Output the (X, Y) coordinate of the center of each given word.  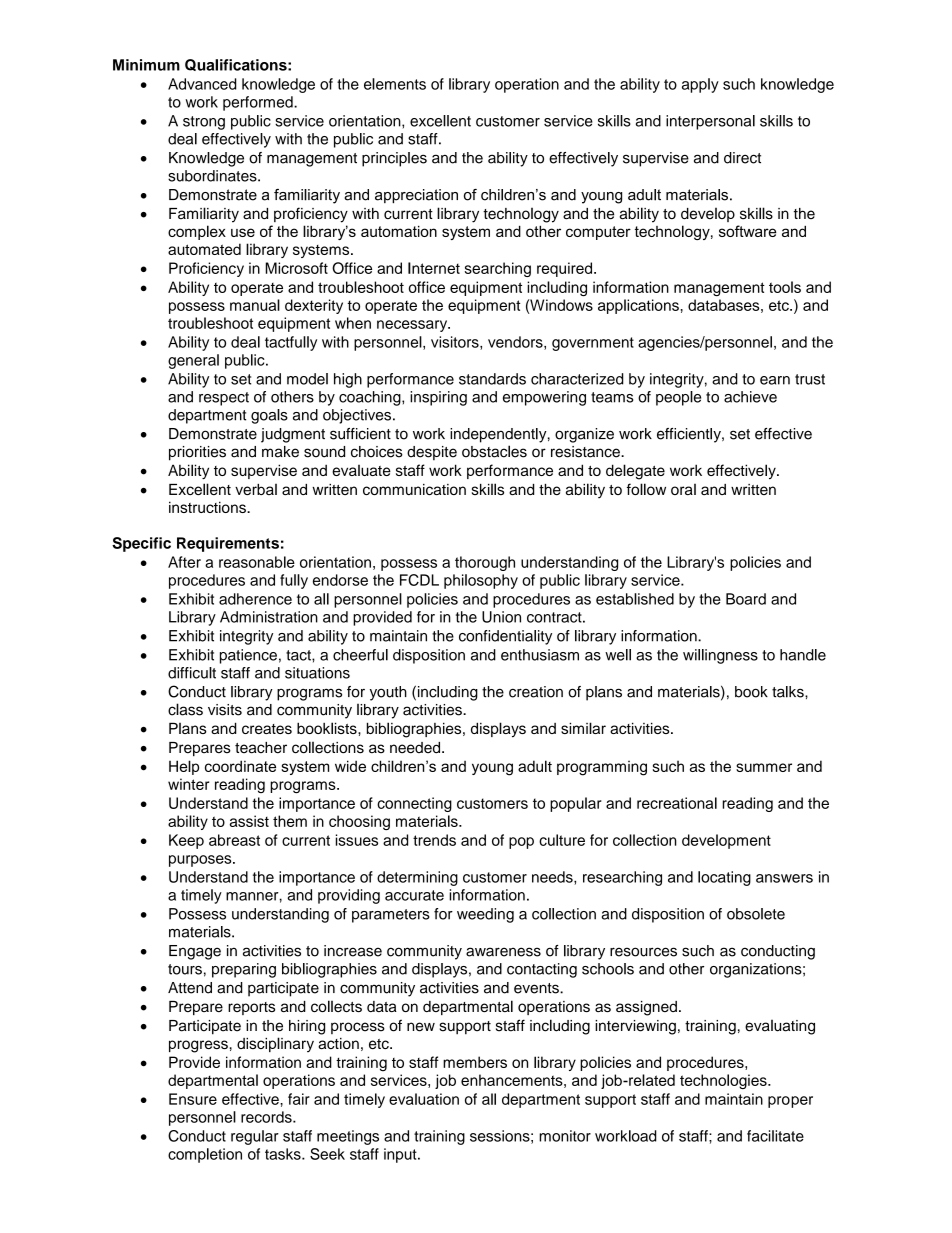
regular (255, 1137)
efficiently (690, 435)
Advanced (202, 84)
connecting (414, 804)
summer (764, 767)
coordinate (240, 766)
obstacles (494, 451)
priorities (197, 453)
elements (395, 84)
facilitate (775, 1136)
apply (700, 85)
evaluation (424, 1099)
